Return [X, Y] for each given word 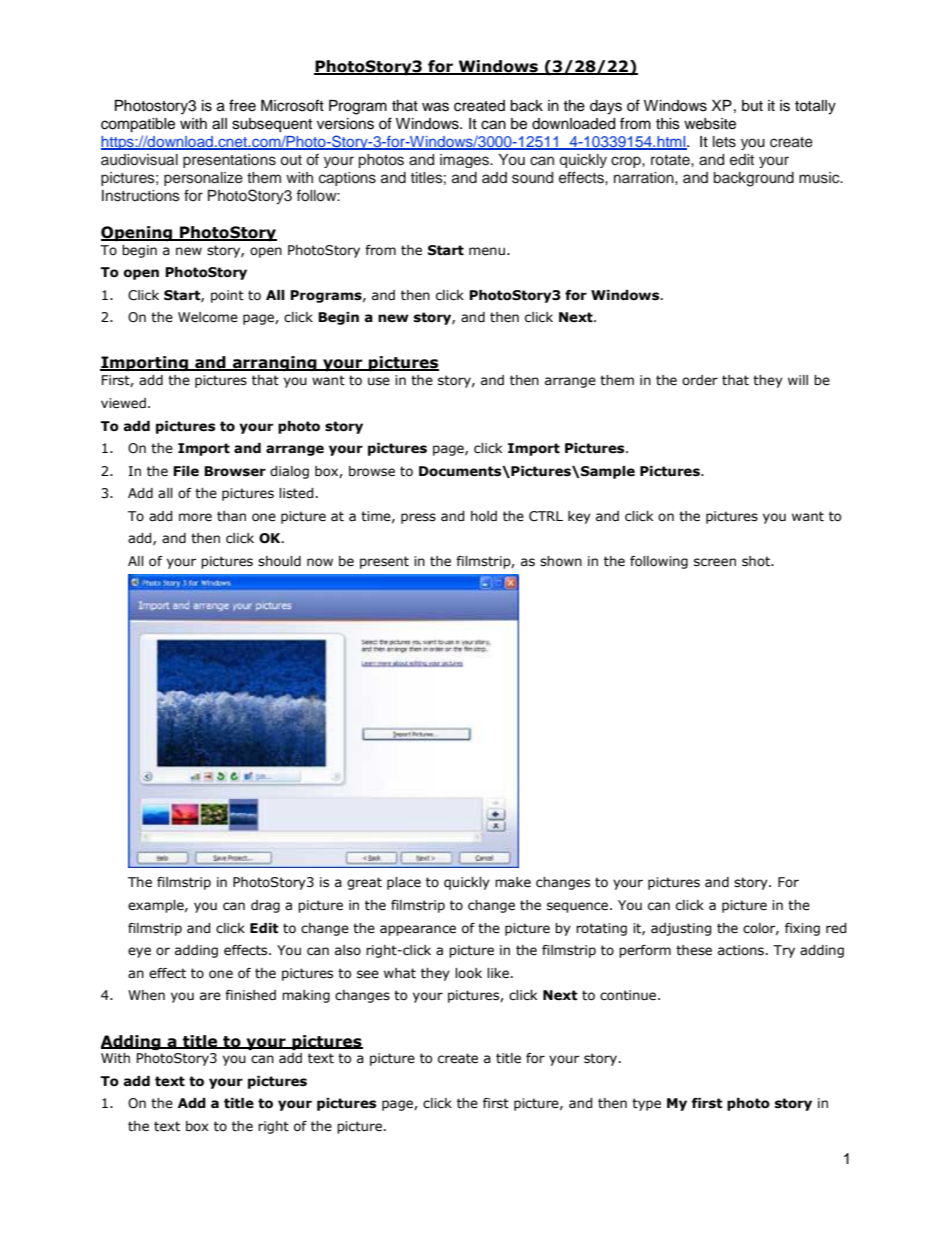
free [242, 105]
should [279, 561]
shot [757, 561]
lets [724, 142]
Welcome [208, 317]
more [195, 517]
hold [484, 516]
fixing [802, 929]
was [435, 107]
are [210, 996]
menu [487, 251]
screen [715, 562]
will [798, 380]
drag [265, 906]
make [513, 882]
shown [561, 561]
